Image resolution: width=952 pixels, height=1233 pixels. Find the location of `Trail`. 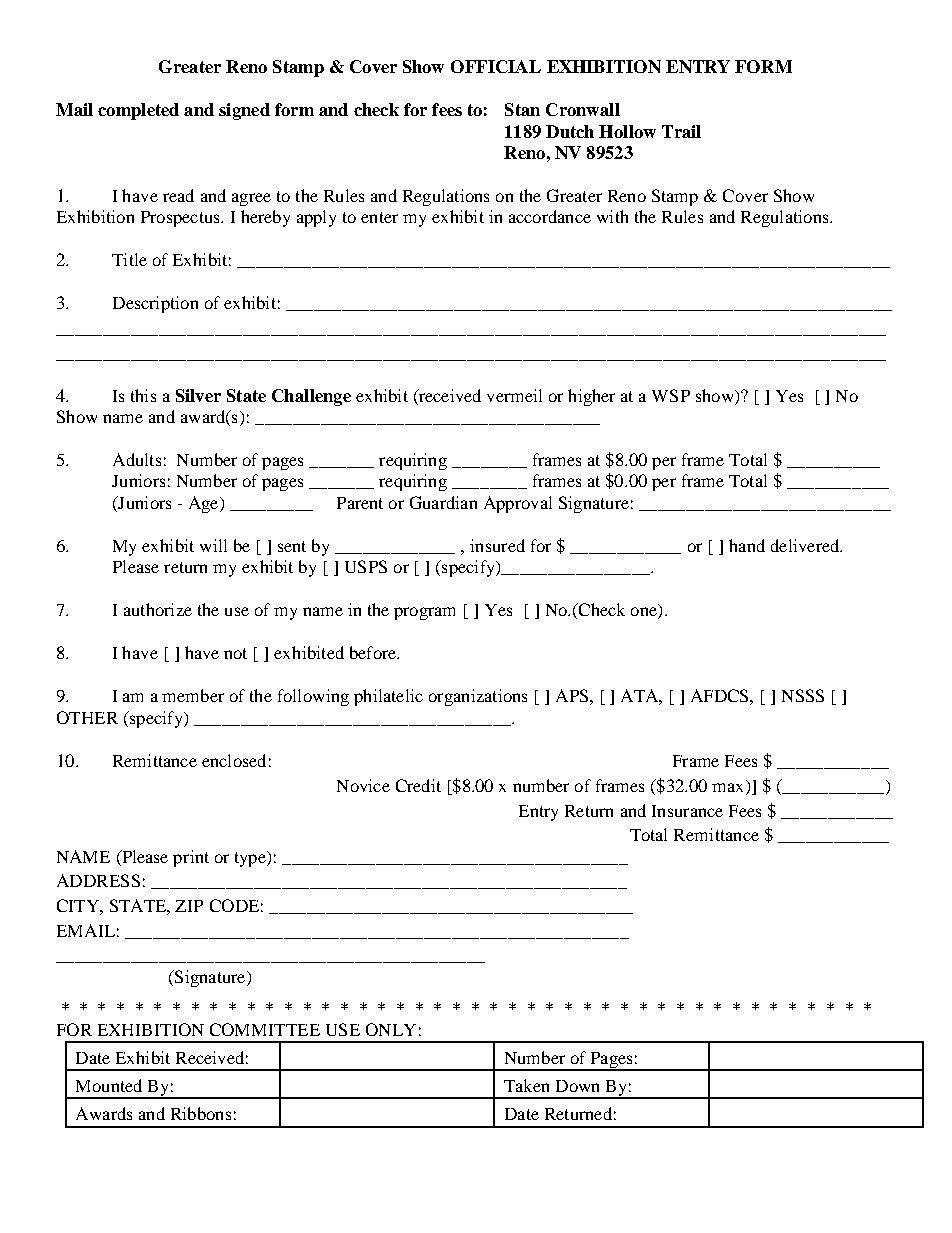

Trail is located at coordinates (681, 131).
